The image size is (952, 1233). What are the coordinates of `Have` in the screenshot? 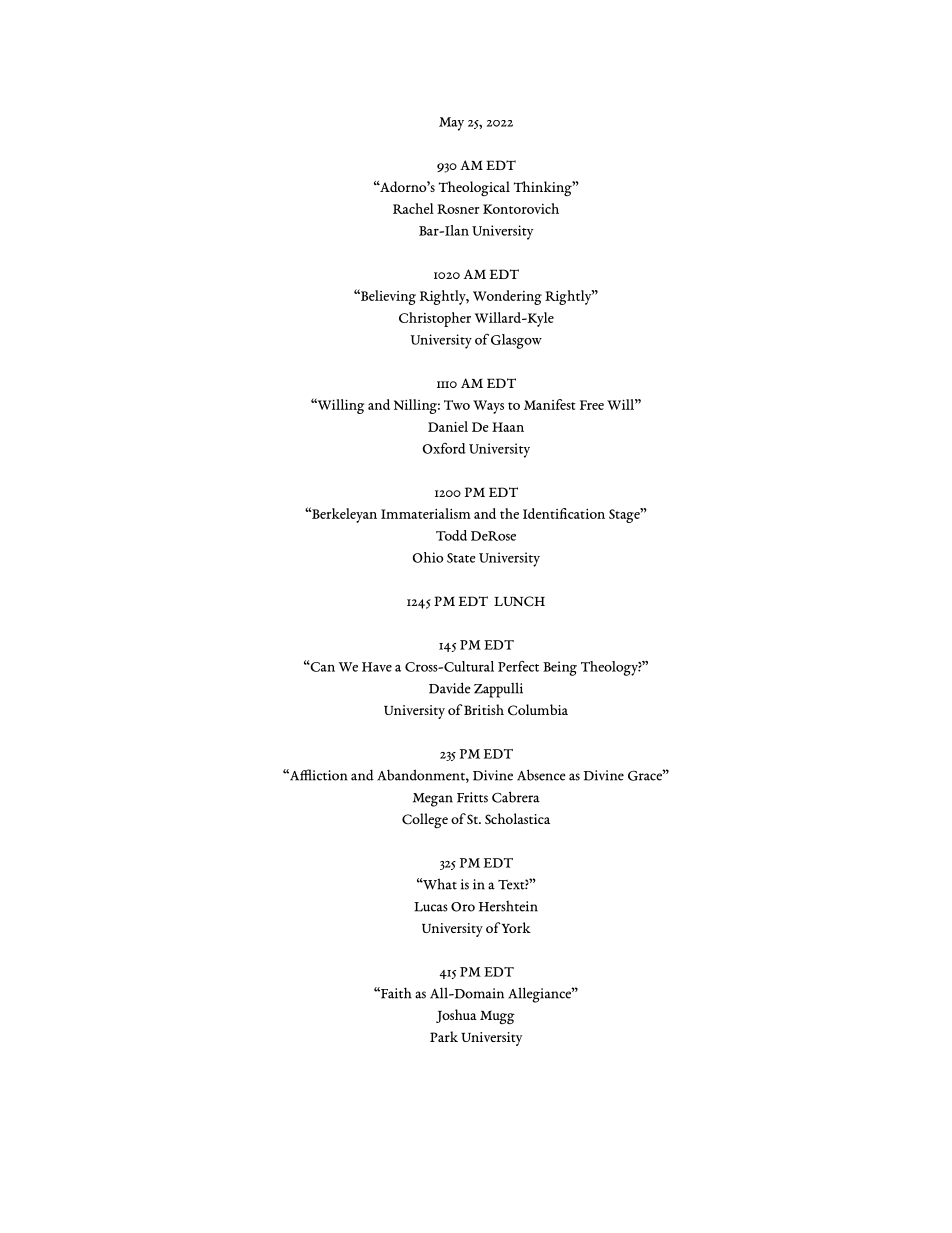 It's located at (377, 667).
